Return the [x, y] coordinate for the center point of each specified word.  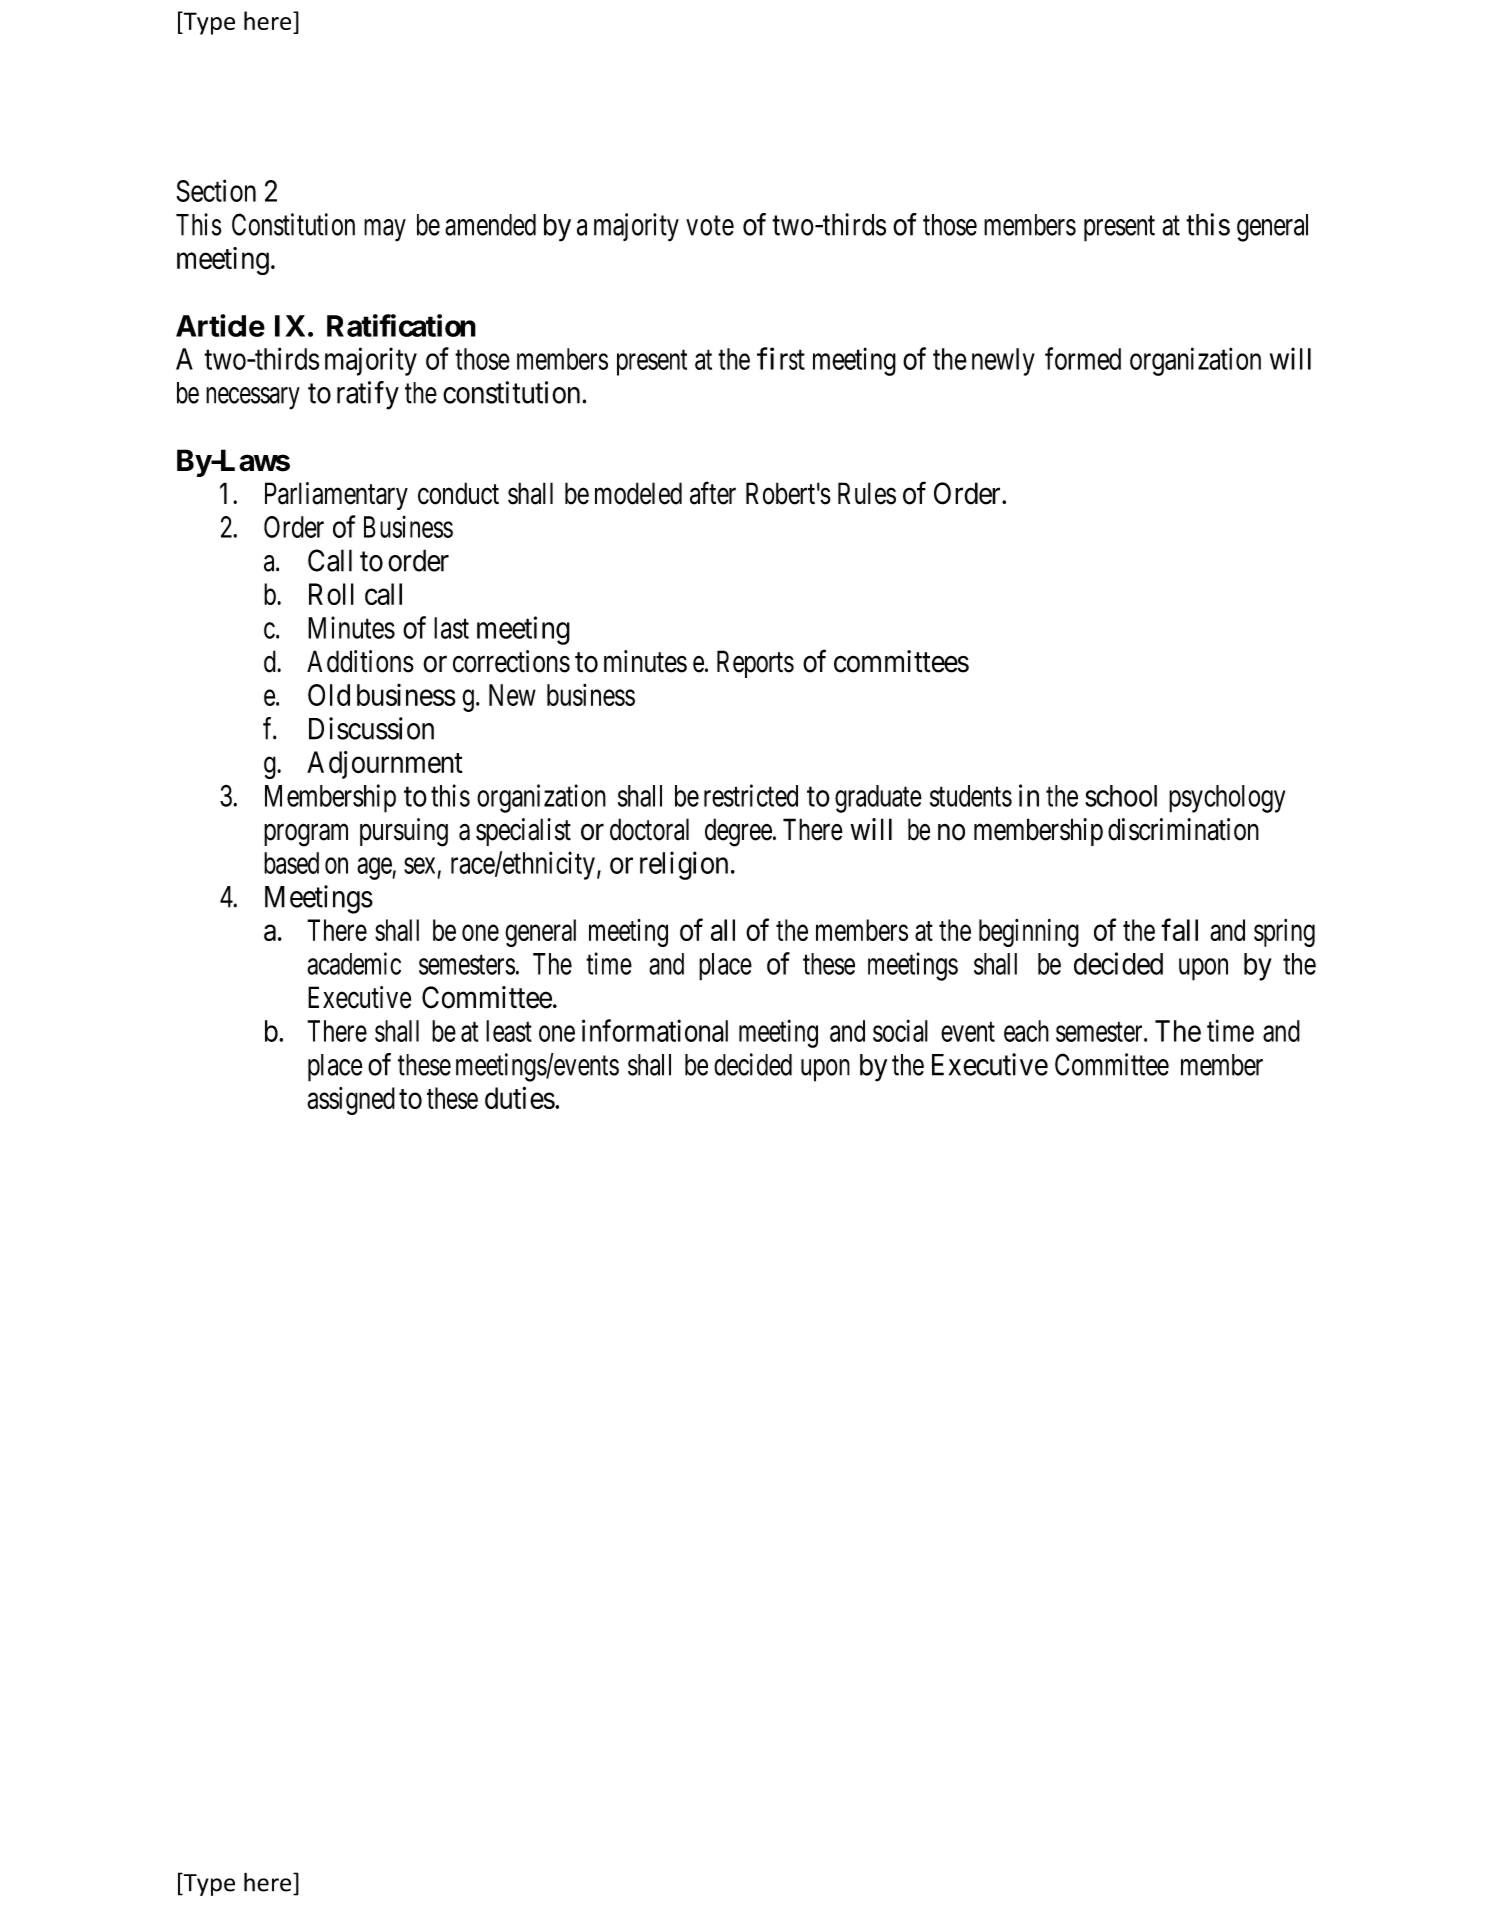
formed [1083, 358]
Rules [867, 493]
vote [710, 226]
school [1121, 796]
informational [655, 1030]
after [713, 493]
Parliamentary [336, 496]
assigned [351, 1101]
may [385, 230]
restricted [751, 795]
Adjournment [385, 765]
